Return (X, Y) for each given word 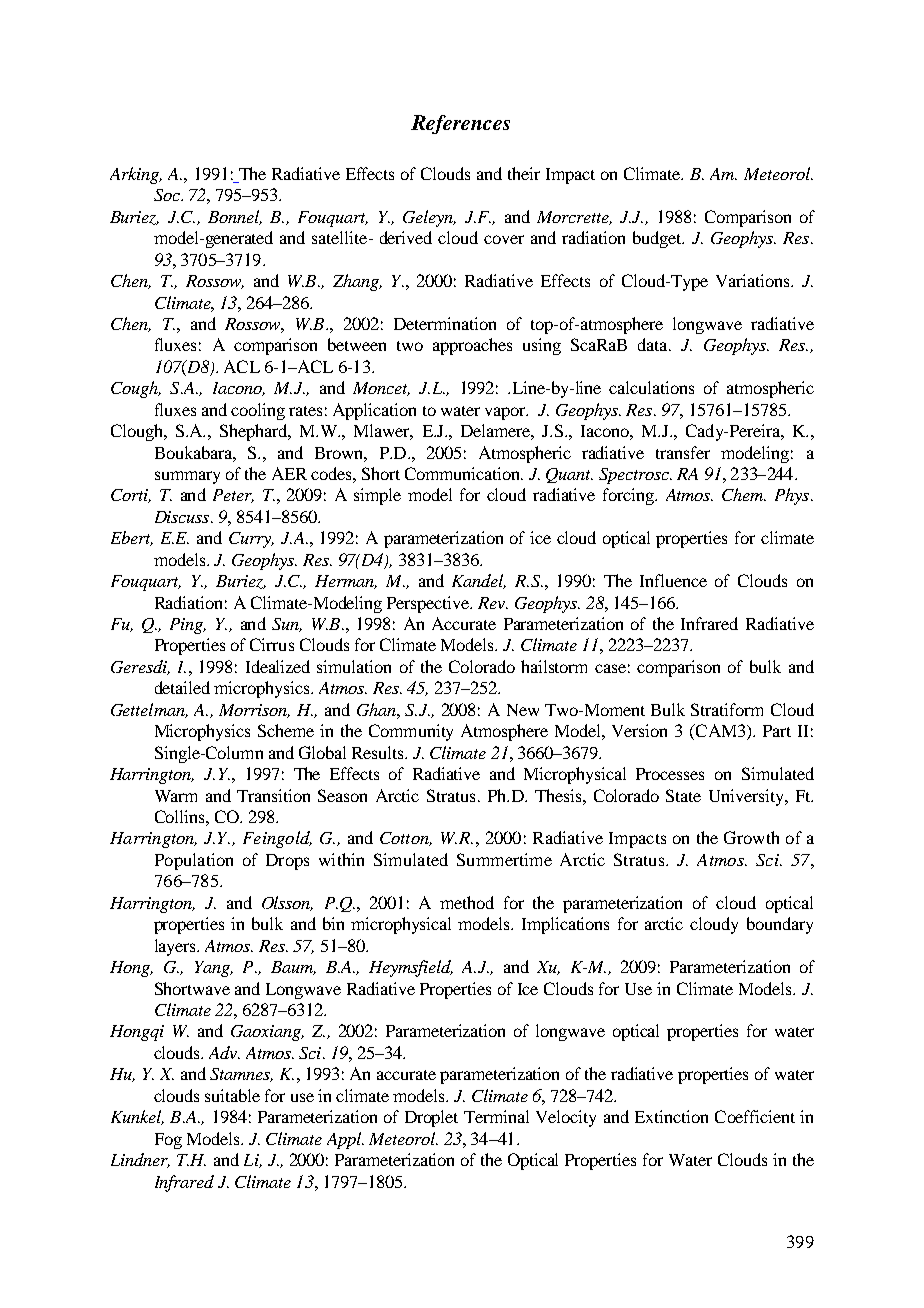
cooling (258, 411)
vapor (506, 413)
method (467, 902)
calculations (651, 387)
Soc (168, 195)
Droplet (431, 1118)
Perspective (429, 604)
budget (658, 239)
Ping (187, 626)
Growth (751, 837)
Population (194, 861)
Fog (168, 1141)
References (460, 124)
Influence (673, 580)
